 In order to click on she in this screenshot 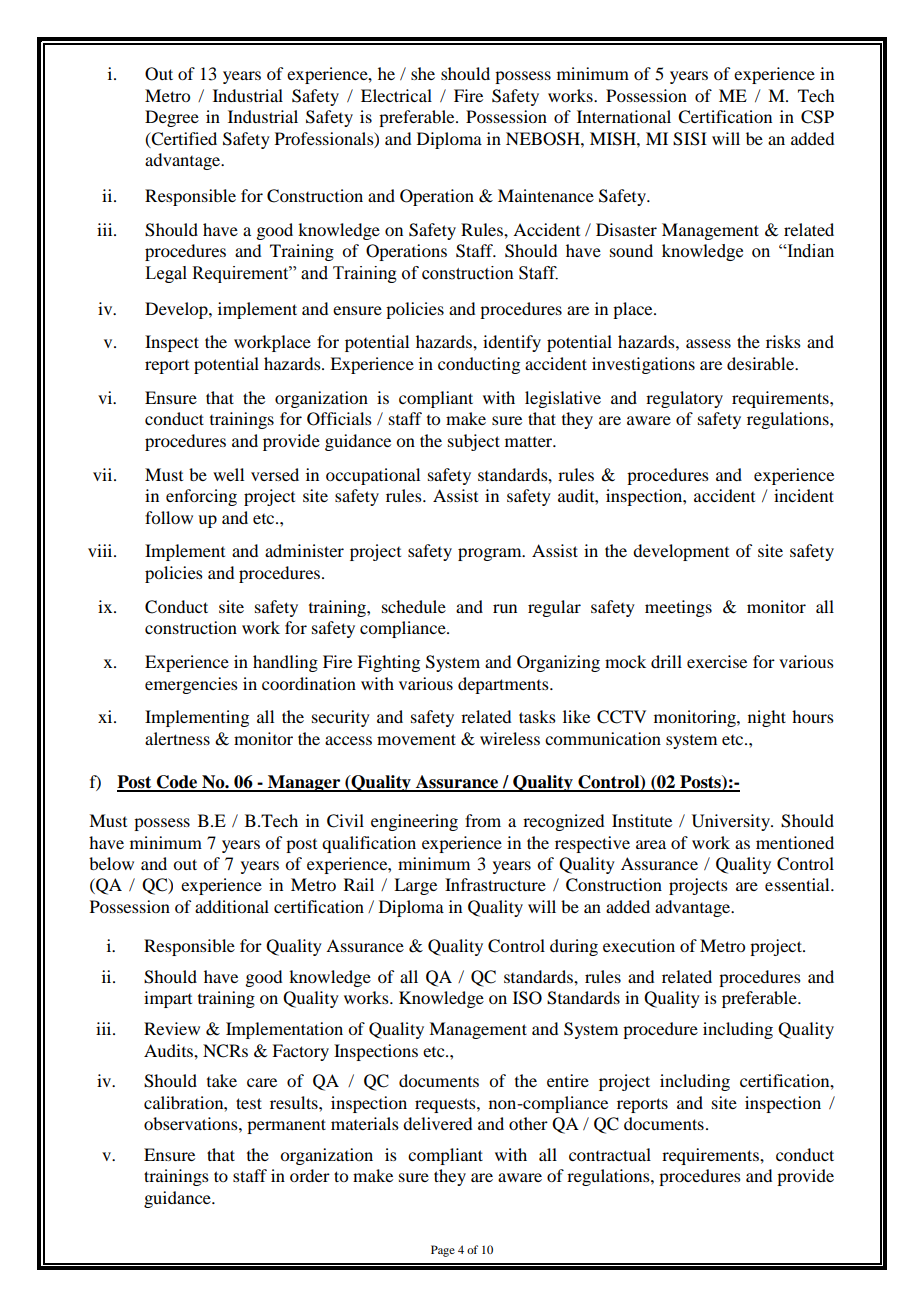, I will do `click(423, 73)`.
